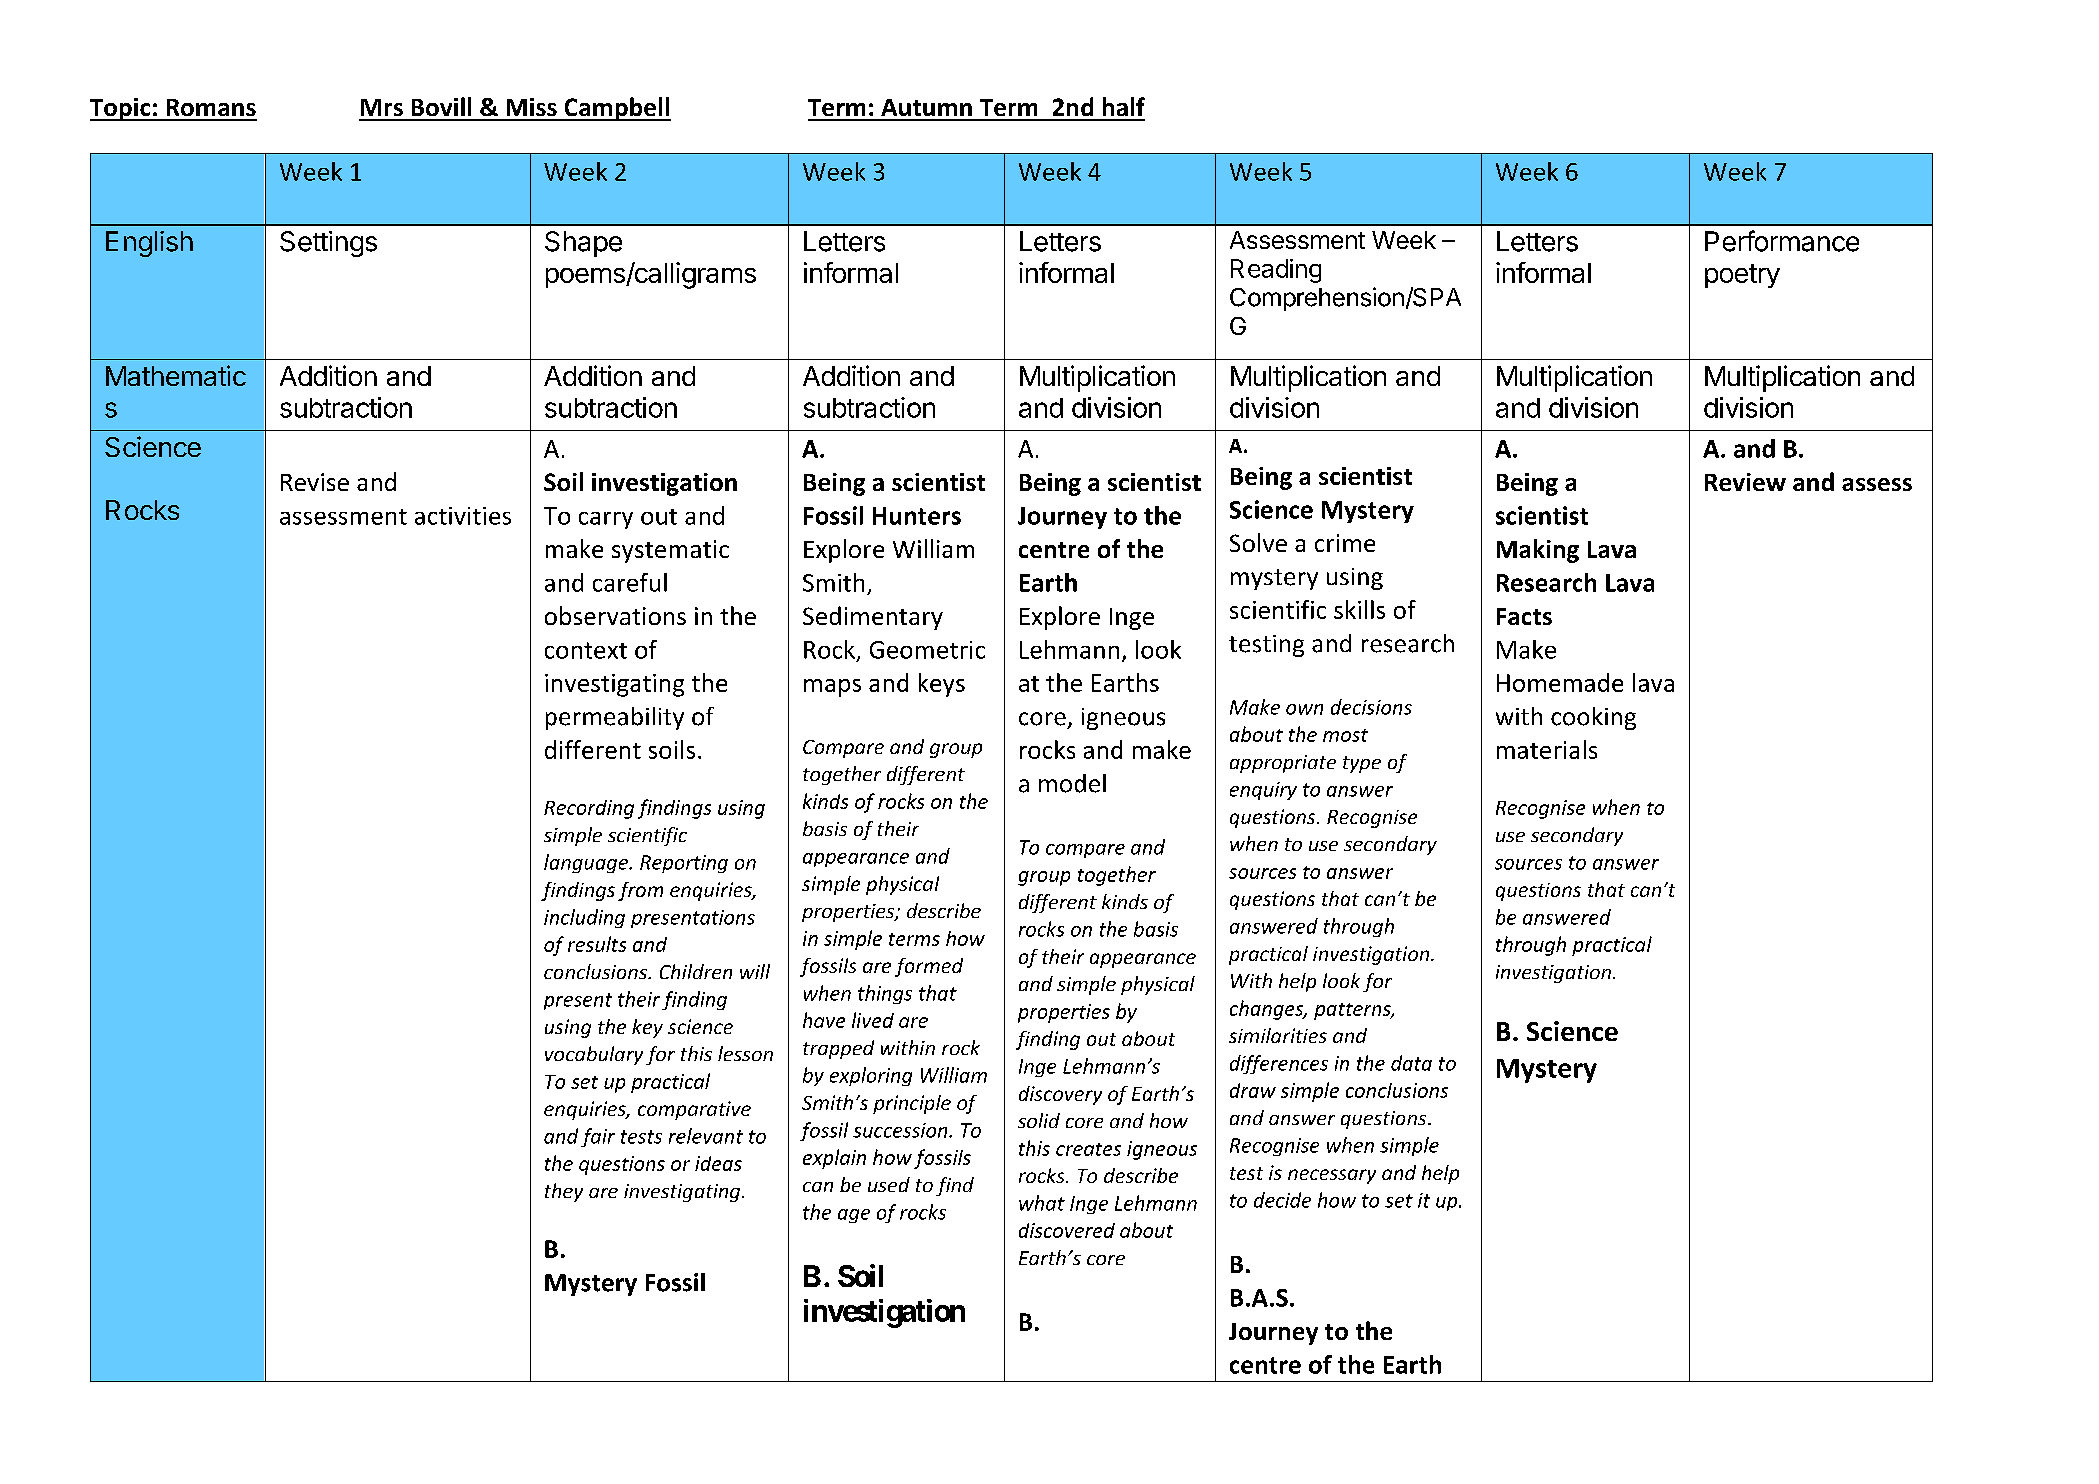  Describe the element at coordinates (1782, 241) in the screenshot. I see `Performance` at that location.
